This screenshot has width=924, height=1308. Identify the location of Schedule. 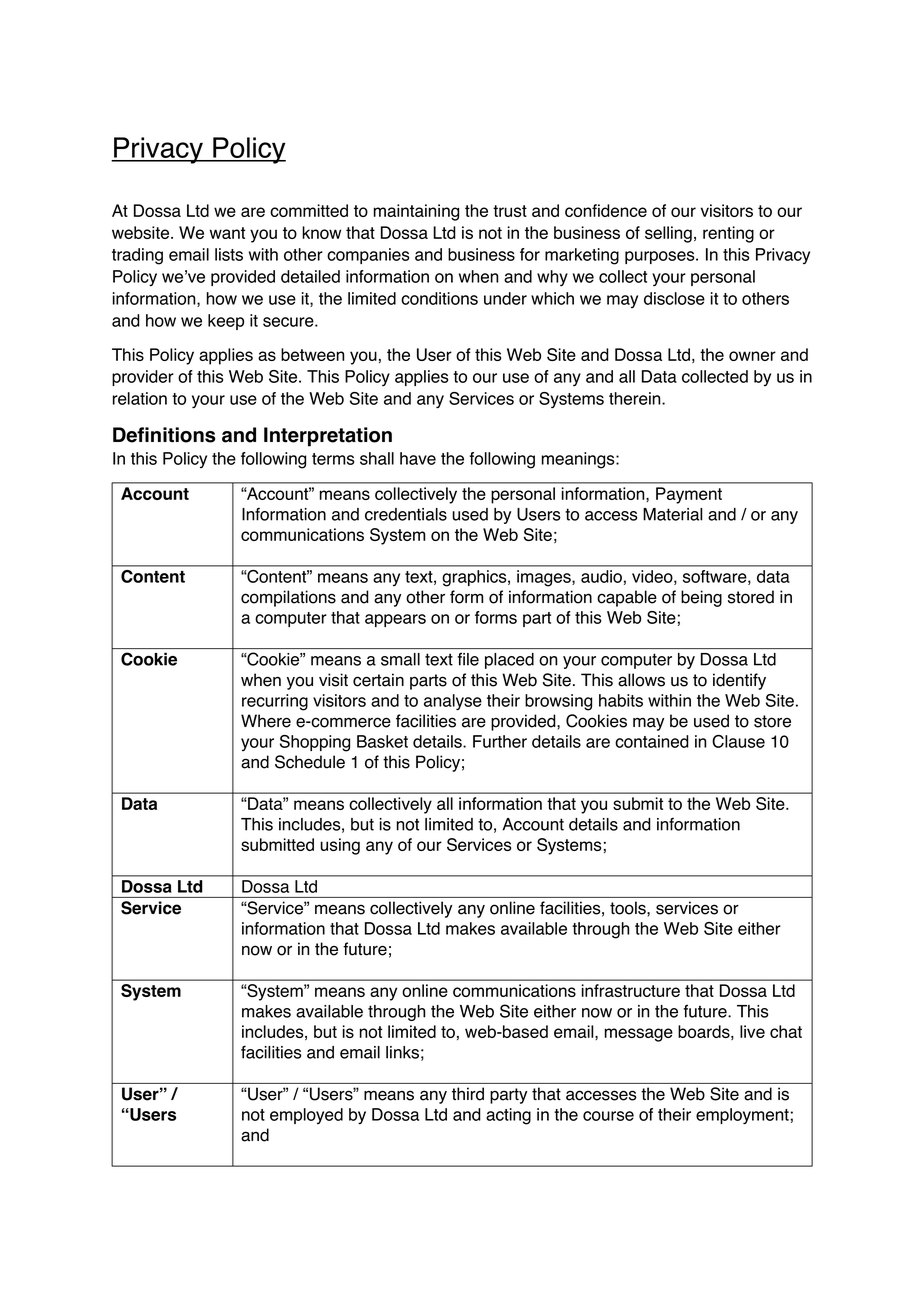
(310, 762).
